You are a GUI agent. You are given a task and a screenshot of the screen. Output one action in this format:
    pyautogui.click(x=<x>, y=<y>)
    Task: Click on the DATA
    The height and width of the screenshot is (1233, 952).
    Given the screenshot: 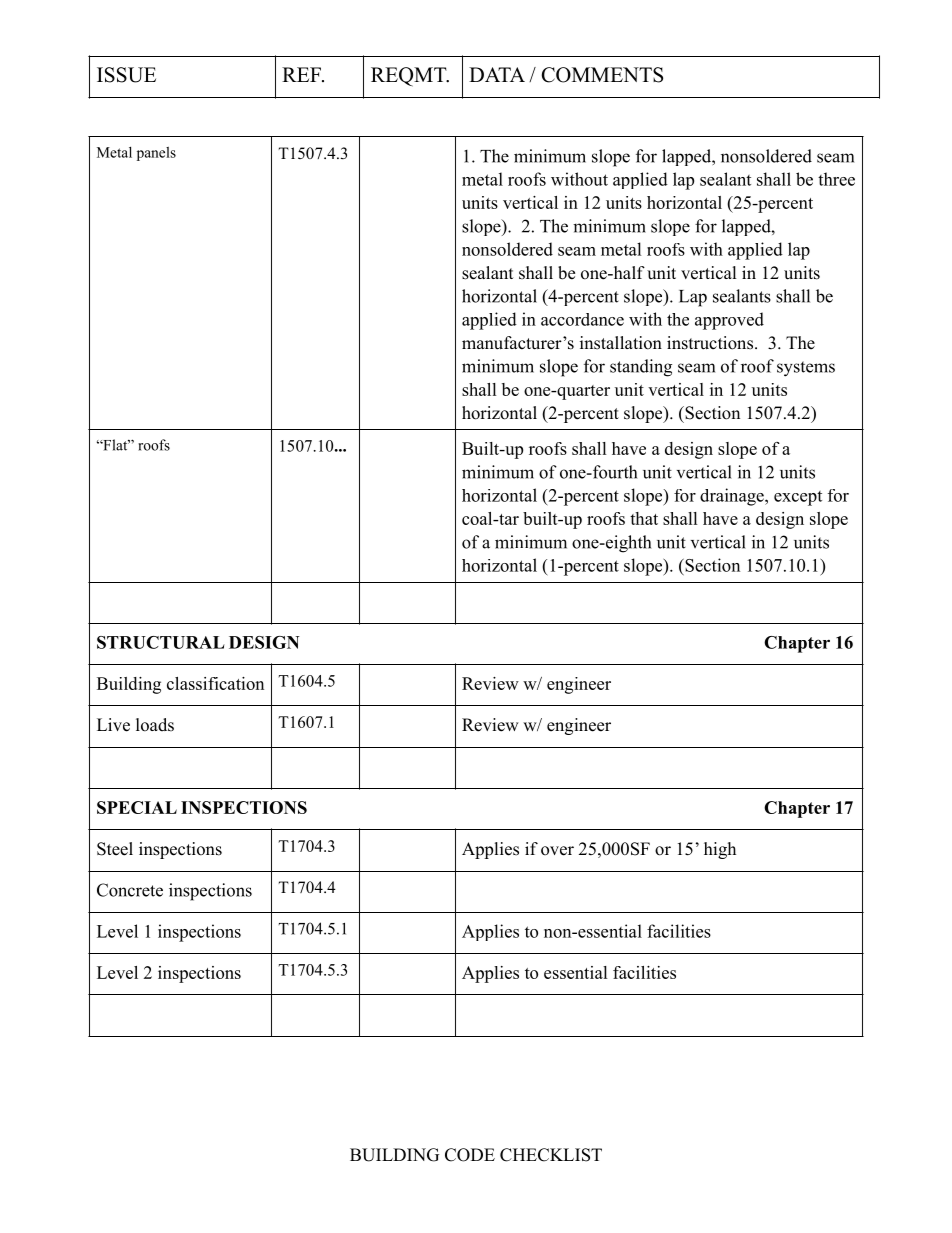 What is the action you would take?
    pyautogui.click(x=497, y=74)
